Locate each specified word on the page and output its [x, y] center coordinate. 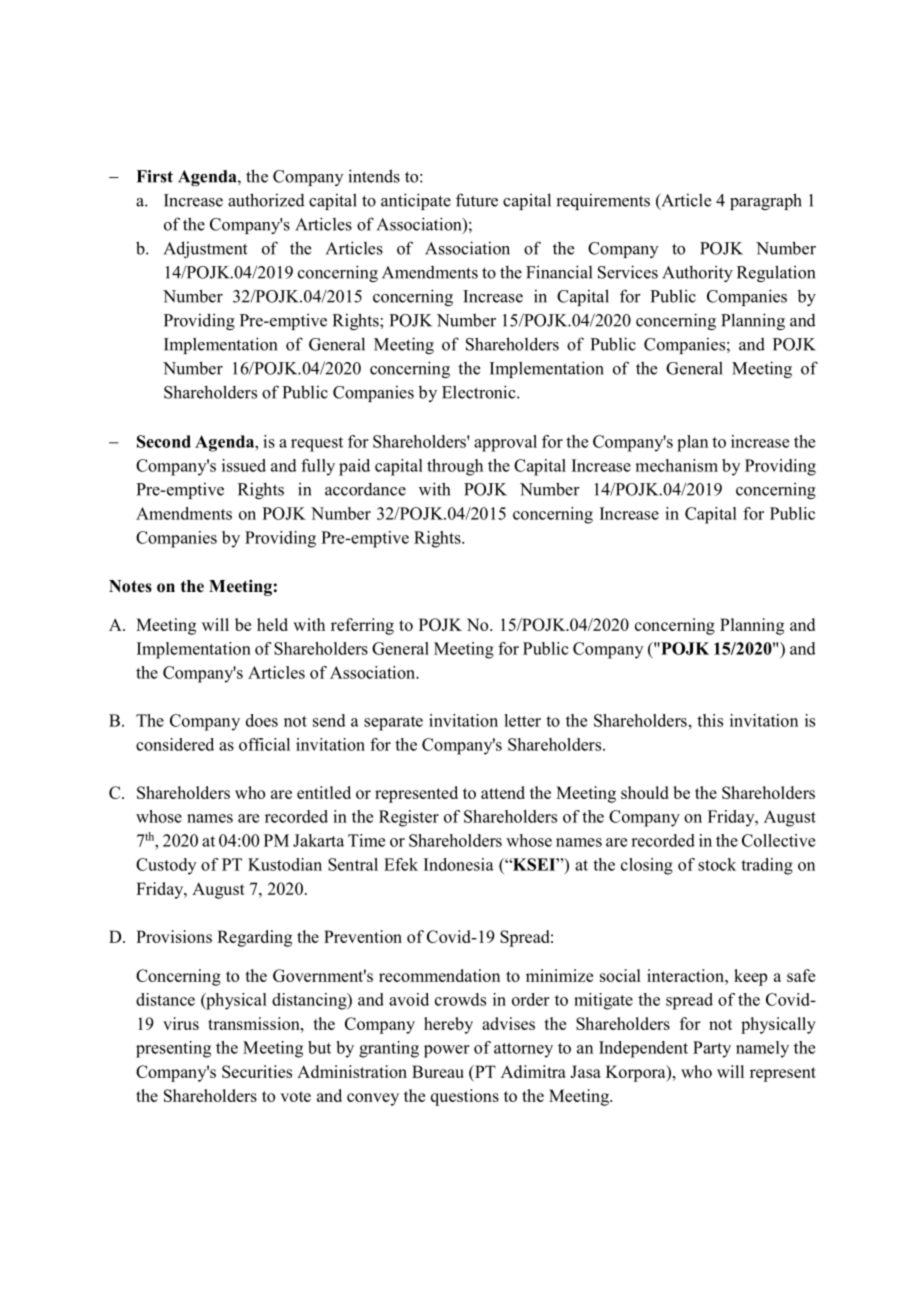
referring [362, 626]
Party [712, 1049]
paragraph [766, 201]
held [272, 624]
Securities [257, 1071]
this [710, 720]
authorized [266, 200]
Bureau [438, 1071]
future [477, 200]
